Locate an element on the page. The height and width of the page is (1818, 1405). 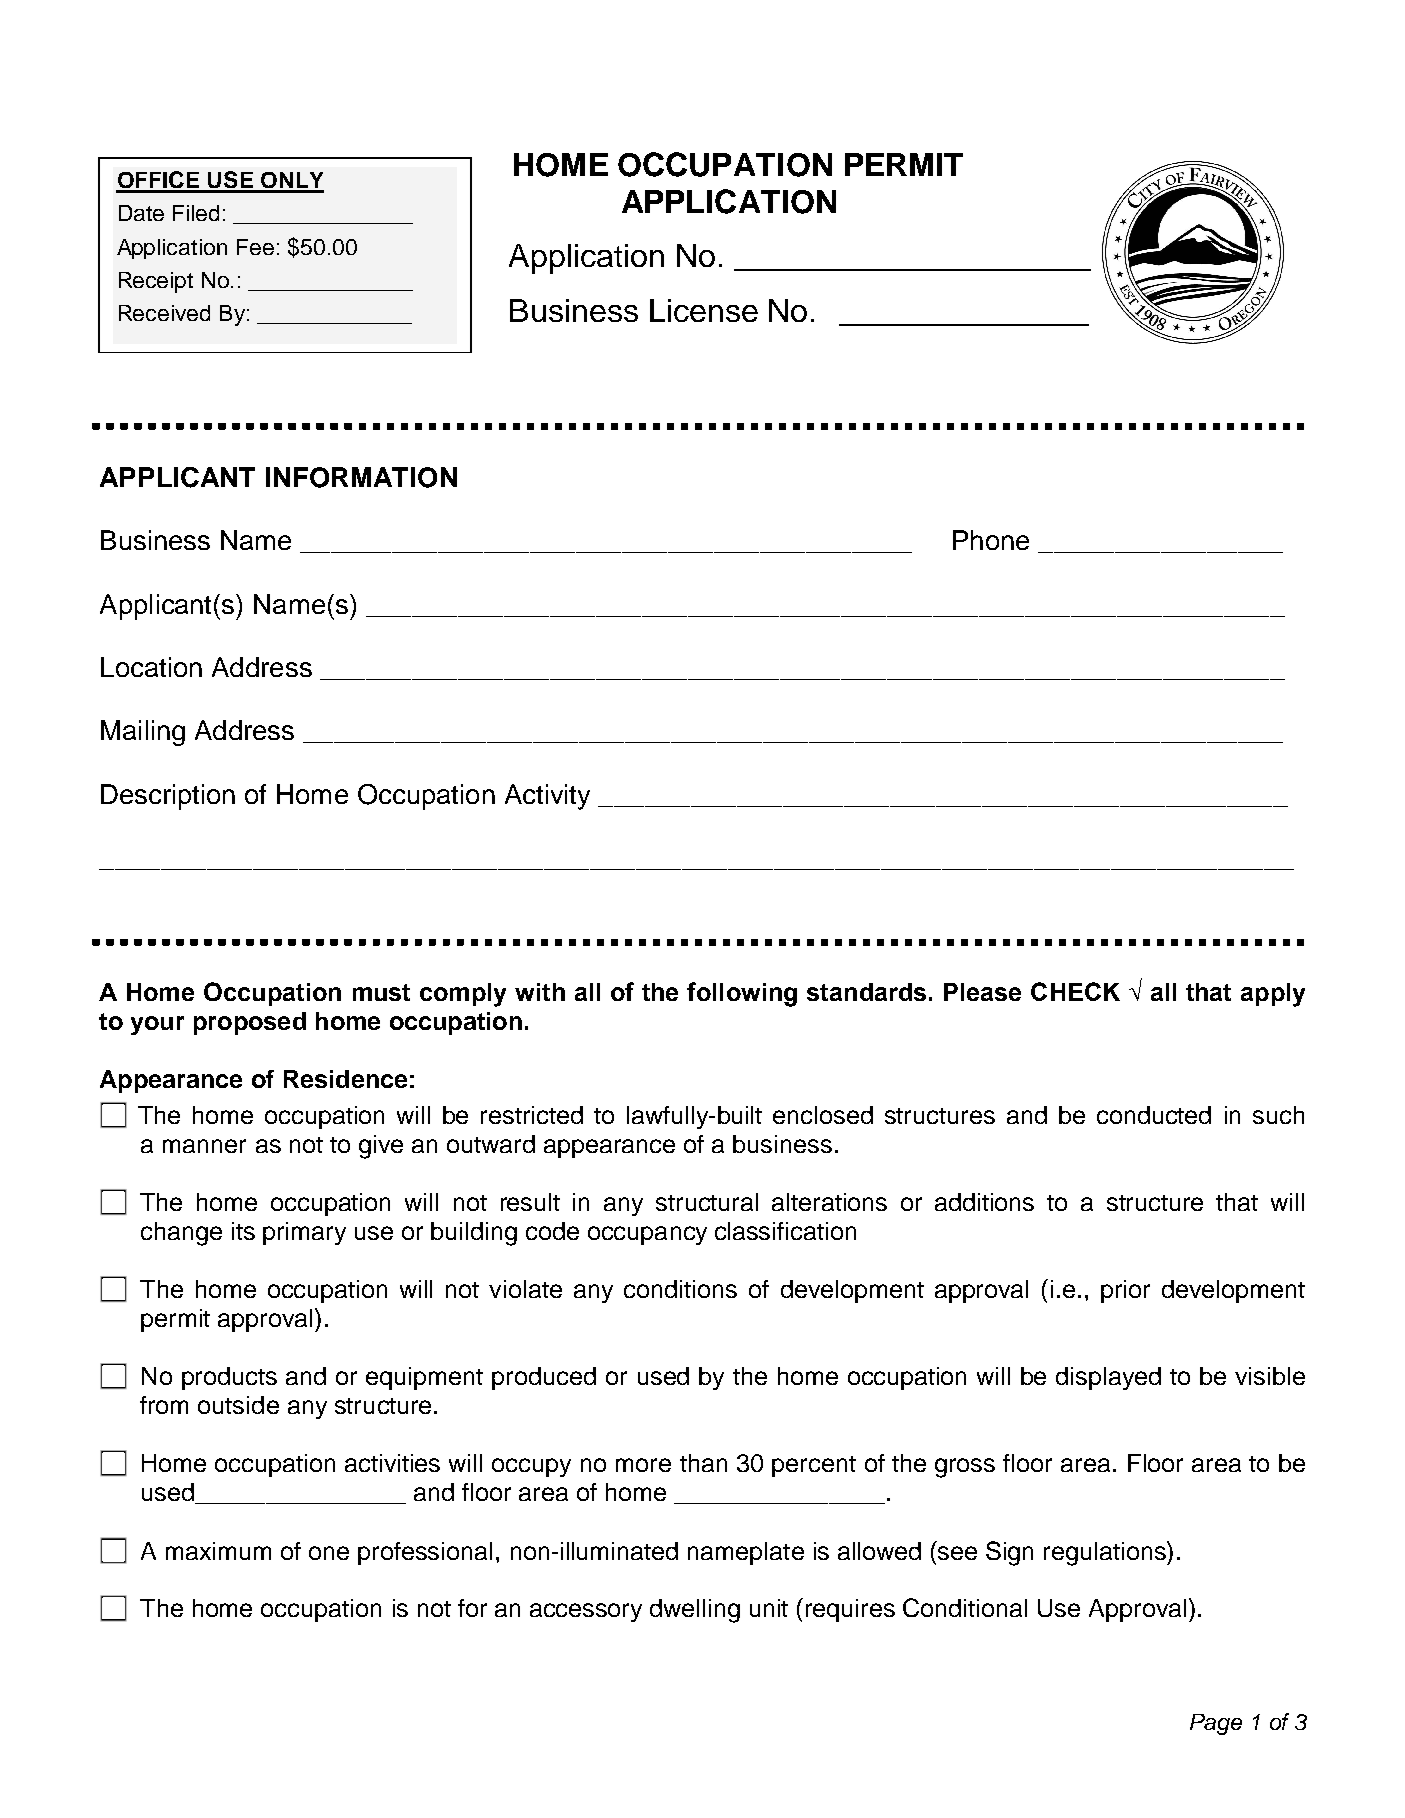
Fee is located at coordinates (255, 247).
